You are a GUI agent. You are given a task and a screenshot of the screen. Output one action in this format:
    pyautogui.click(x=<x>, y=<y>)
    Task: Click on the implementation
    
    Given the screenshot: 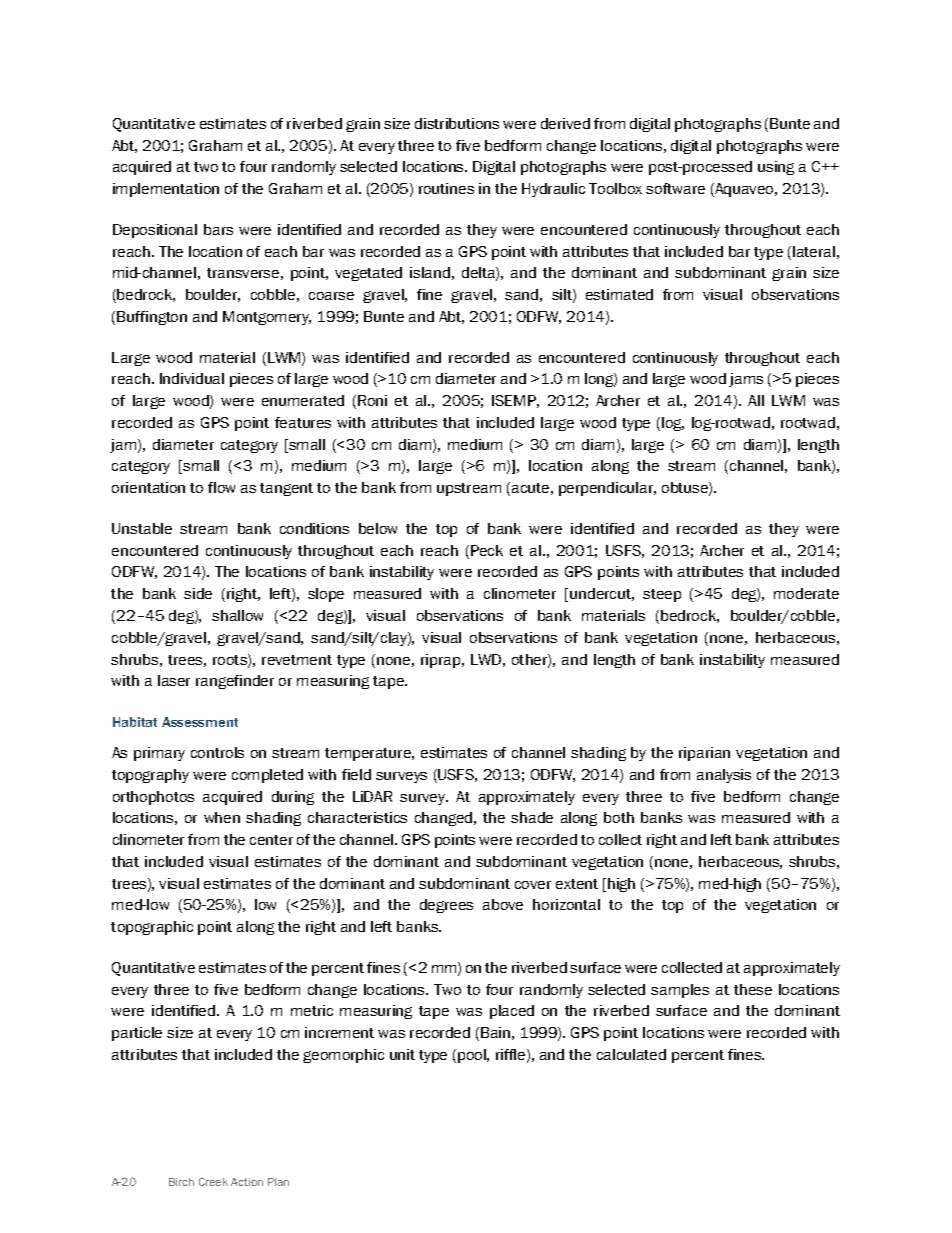 What is the action you would take?
    pyautogui.click(x=166, y=190)
